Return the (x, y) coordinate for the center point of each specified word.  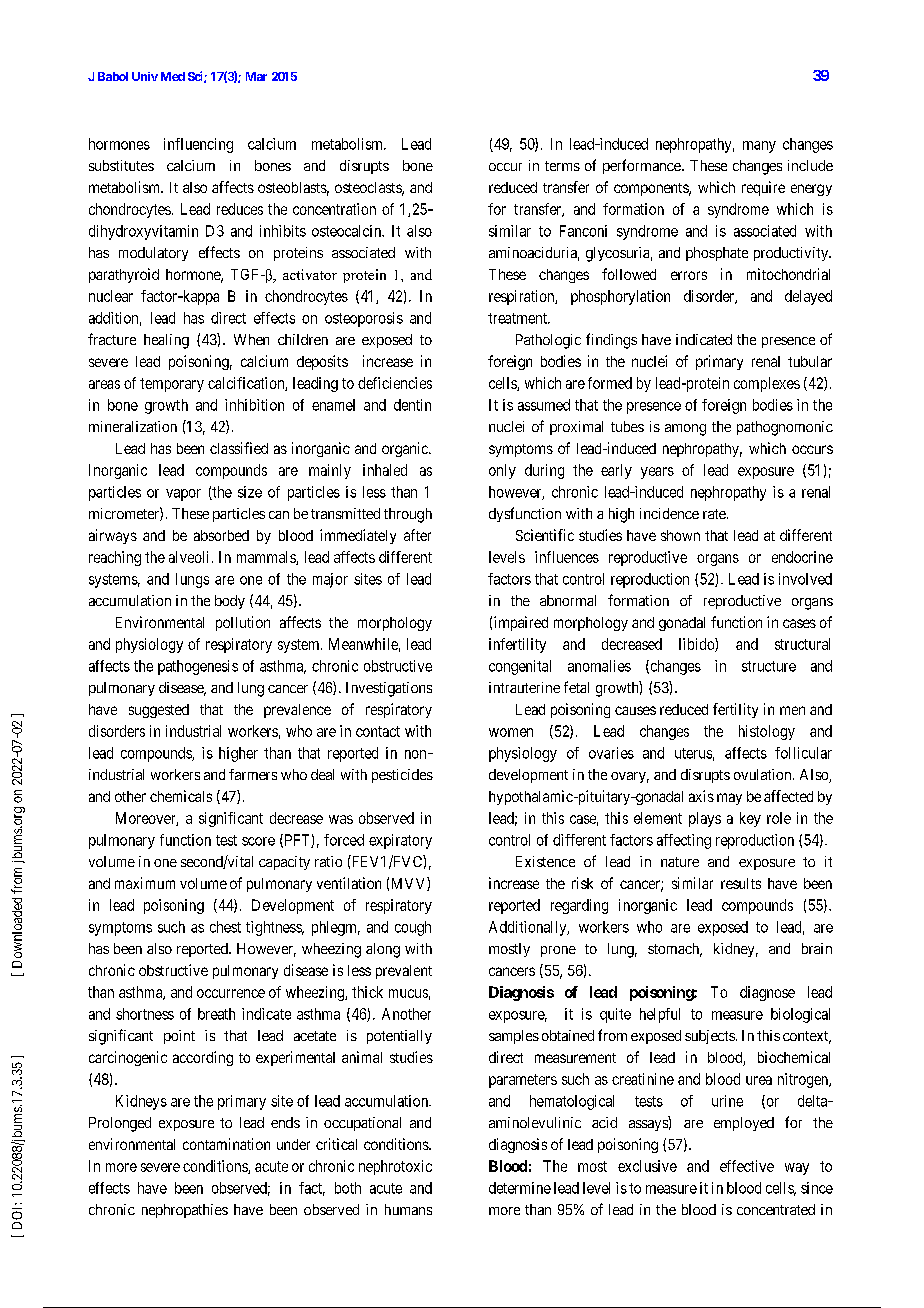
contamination (226, 1144)
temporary (172, 385)
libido (697, 645)
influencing (198, 145)
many (759, 147)
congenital (520, 667)
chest (225, 927)
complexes (767, 384)
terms (562, 166)
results (741, 883)
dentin (412, 405)
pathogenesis (198, 667)
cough (413, 928)
